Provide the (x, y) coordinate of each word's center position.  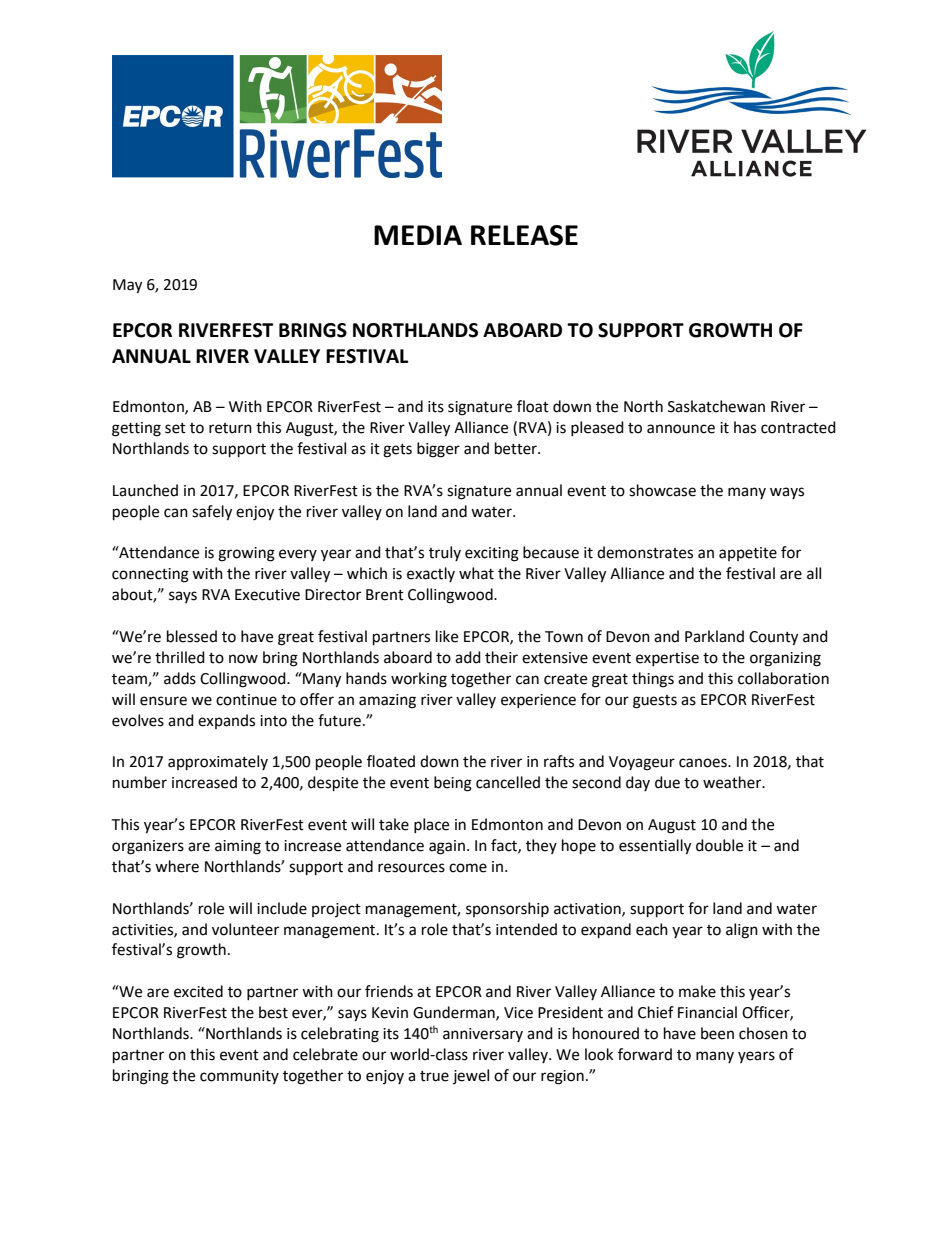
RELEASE (524, 235)
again (447, 847)
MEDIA (418, 235)
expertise (667, 659)
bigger (438, 450)
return (230, 428)
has (745, 427)
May (127, 286)
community (239, 1077)
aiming (238, 847)
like (447, 636)
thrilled (180, 657)
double (719, 845)
